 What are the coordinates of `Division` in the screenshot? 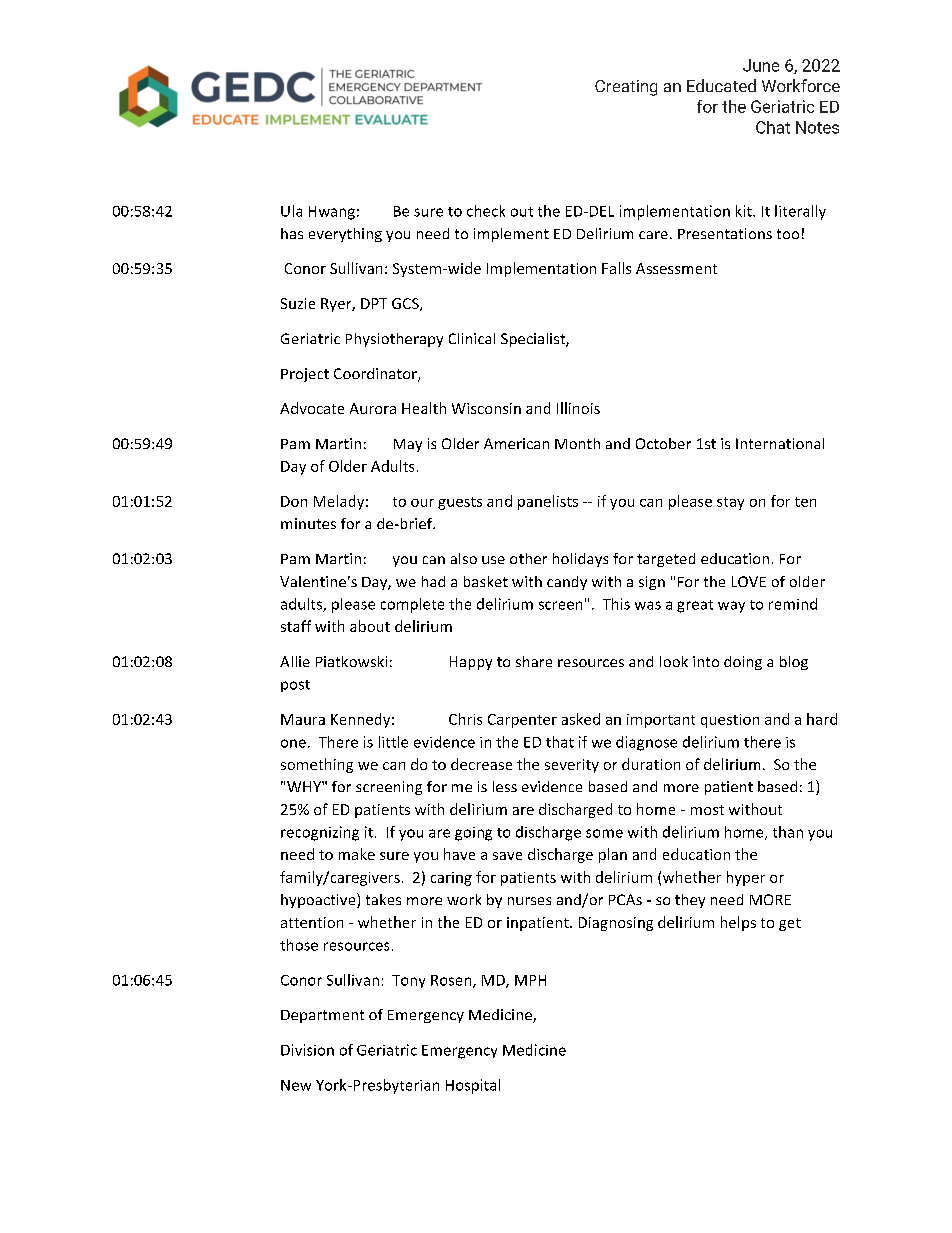 It's located at (307, 1050).
